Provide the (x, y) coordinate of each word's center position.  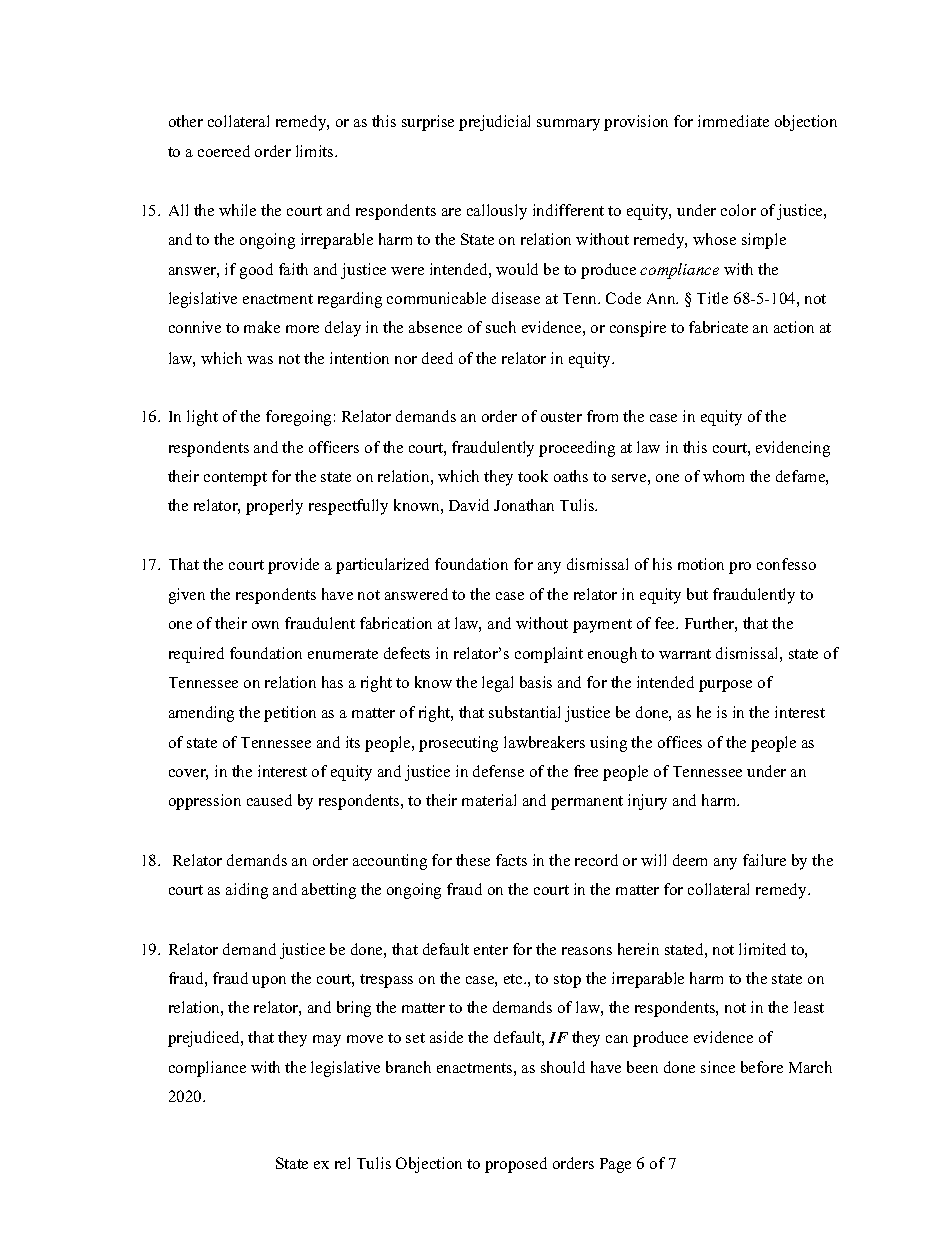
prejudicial (494, 123)
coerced (224, 151)
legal (497, 684)
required (196, 655)
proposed (516, 1165)
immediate (733, 121)
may (327, 1041)
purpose (725, 686)
